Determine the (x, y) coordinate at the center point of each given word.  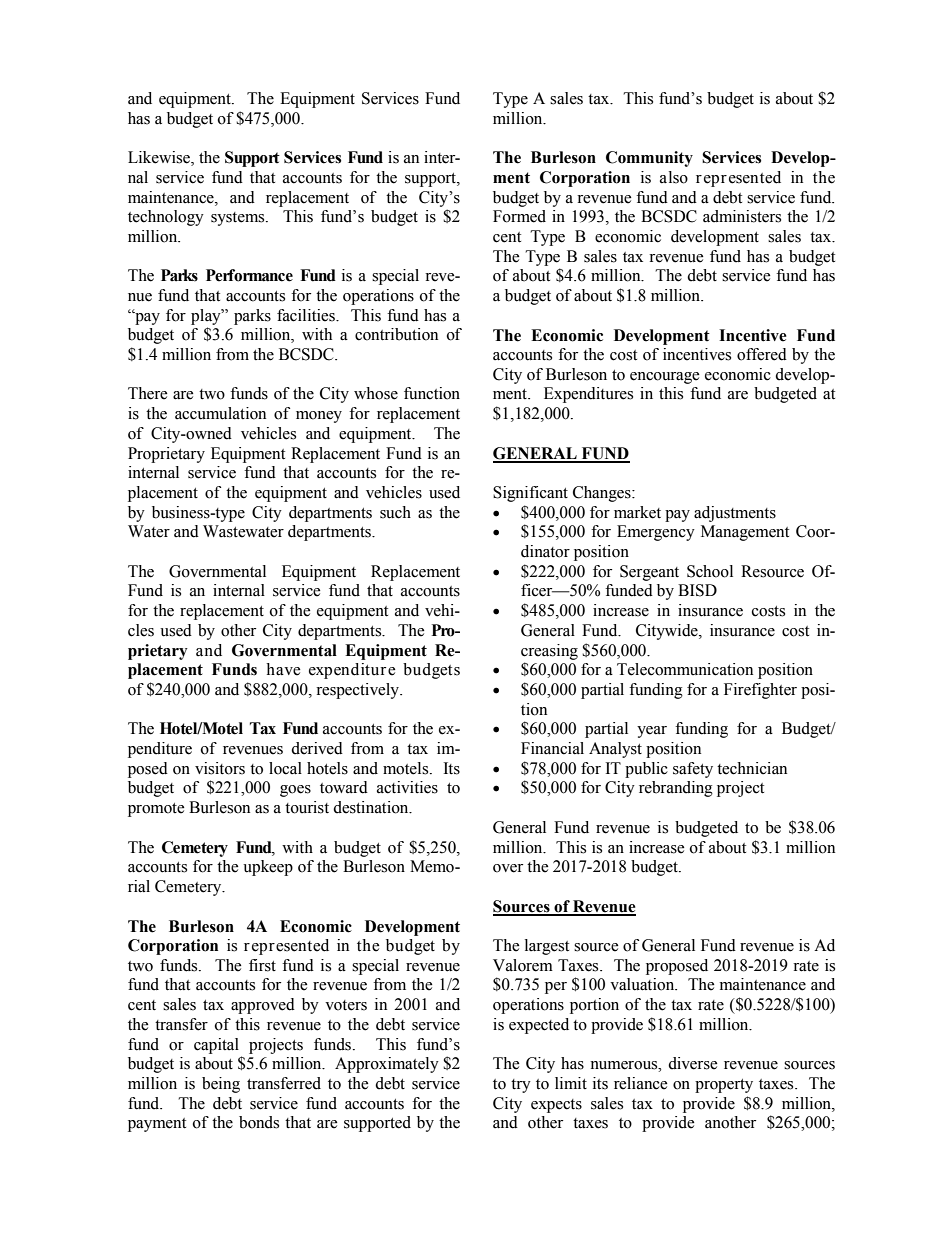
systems (239, 219)
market (637, 512)
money (319, 417)
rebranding (676, 789)
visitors (220, 768)
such (395, 512)
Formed (519, 216)
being (221, 1085)
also (674, 177)
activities (407, 787)
